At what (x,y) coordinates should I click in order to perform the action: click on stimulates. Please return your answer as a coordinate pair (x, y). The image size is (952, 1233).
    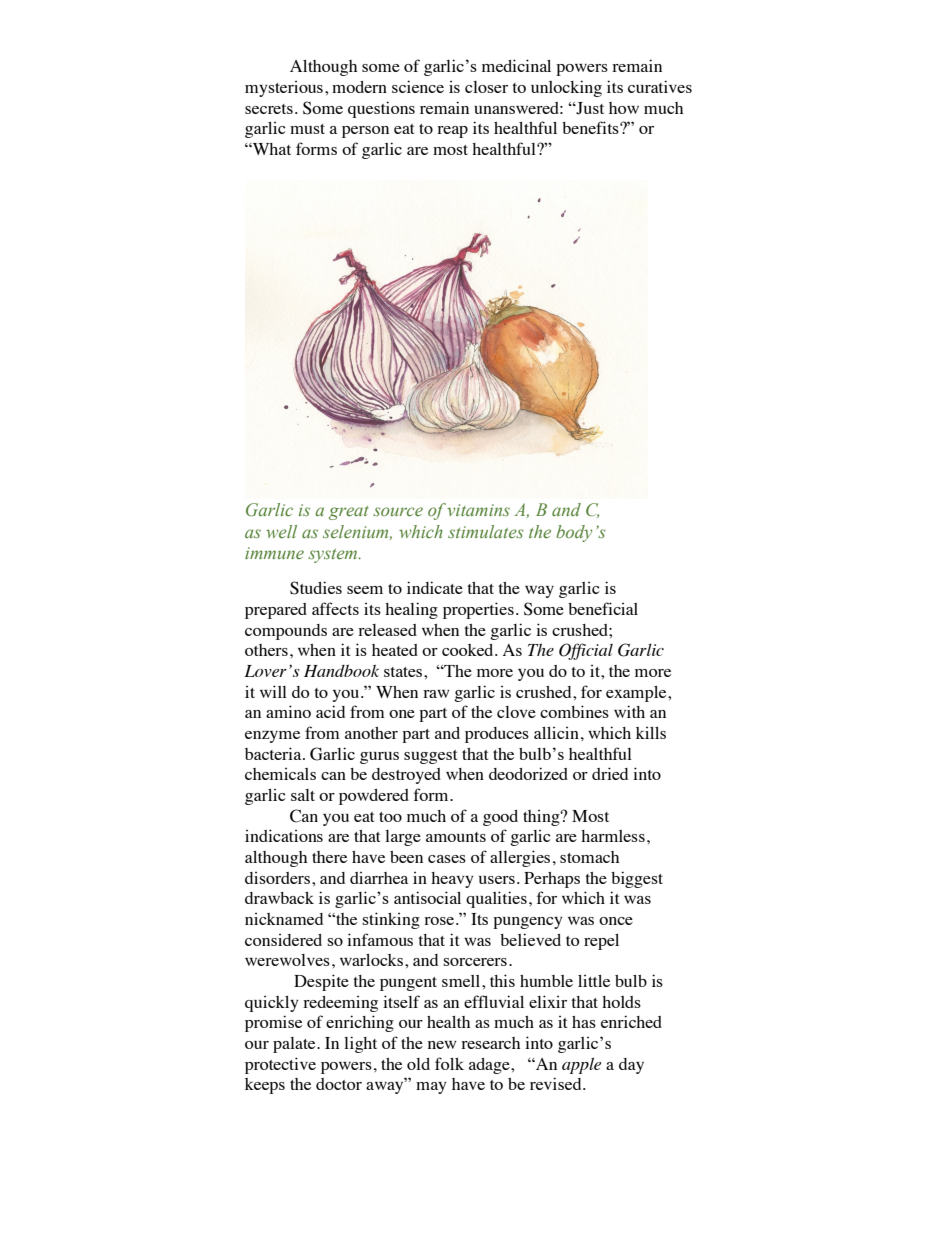
    Looking at the image, I should click on (486, 532).
